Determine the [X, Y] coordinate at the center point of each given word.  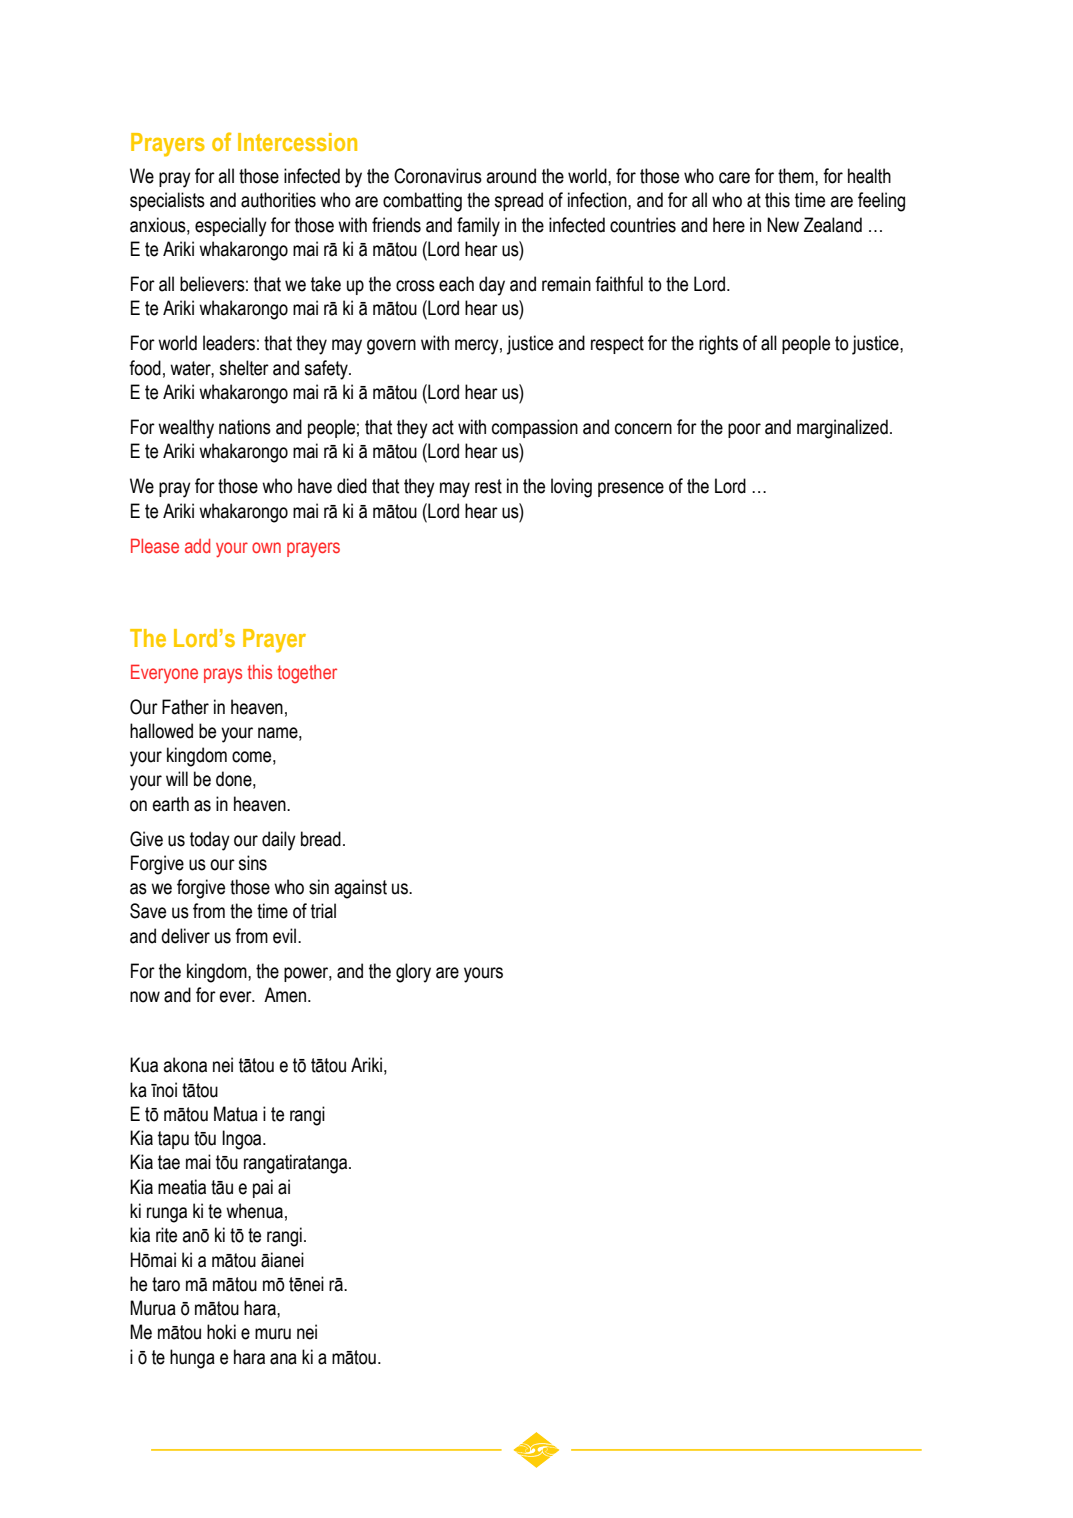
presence [631, 489]
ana [283, 1359]
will [177, 778]
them [797, 176]
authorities [278, 200]
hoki [221, 1332]
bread [321, 839]
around [511, 176]
